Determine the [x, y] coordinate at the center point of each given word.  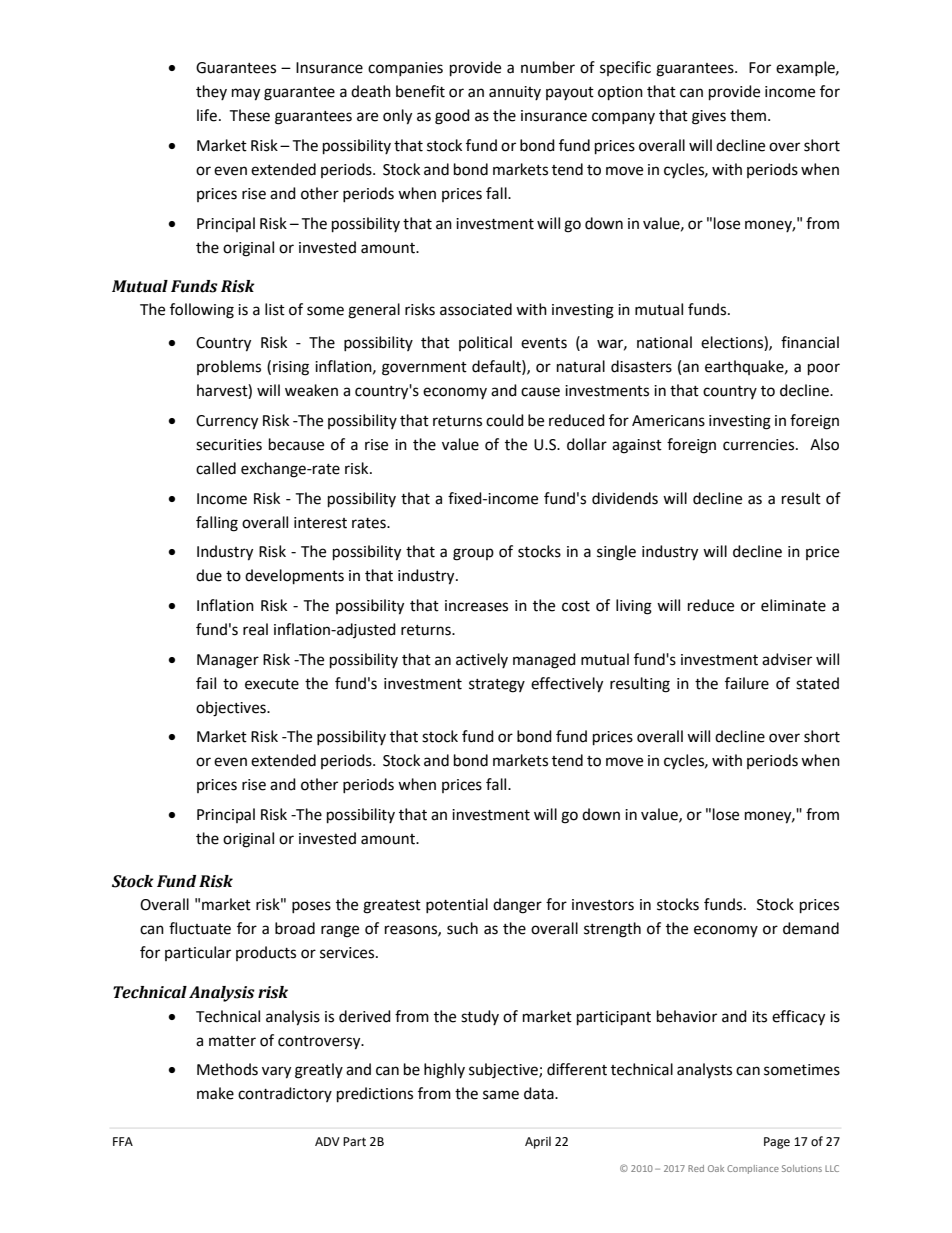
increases [476, 606]
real [255, 629]
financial [810, 342]
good [452, 117]
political [485, 343]
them [748, 115]
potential [457, 905]
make [215, 1093]
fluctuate [200, 928]
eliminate [793, 605]
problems [229, 367]
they [211, 92]
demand [811, 928]
